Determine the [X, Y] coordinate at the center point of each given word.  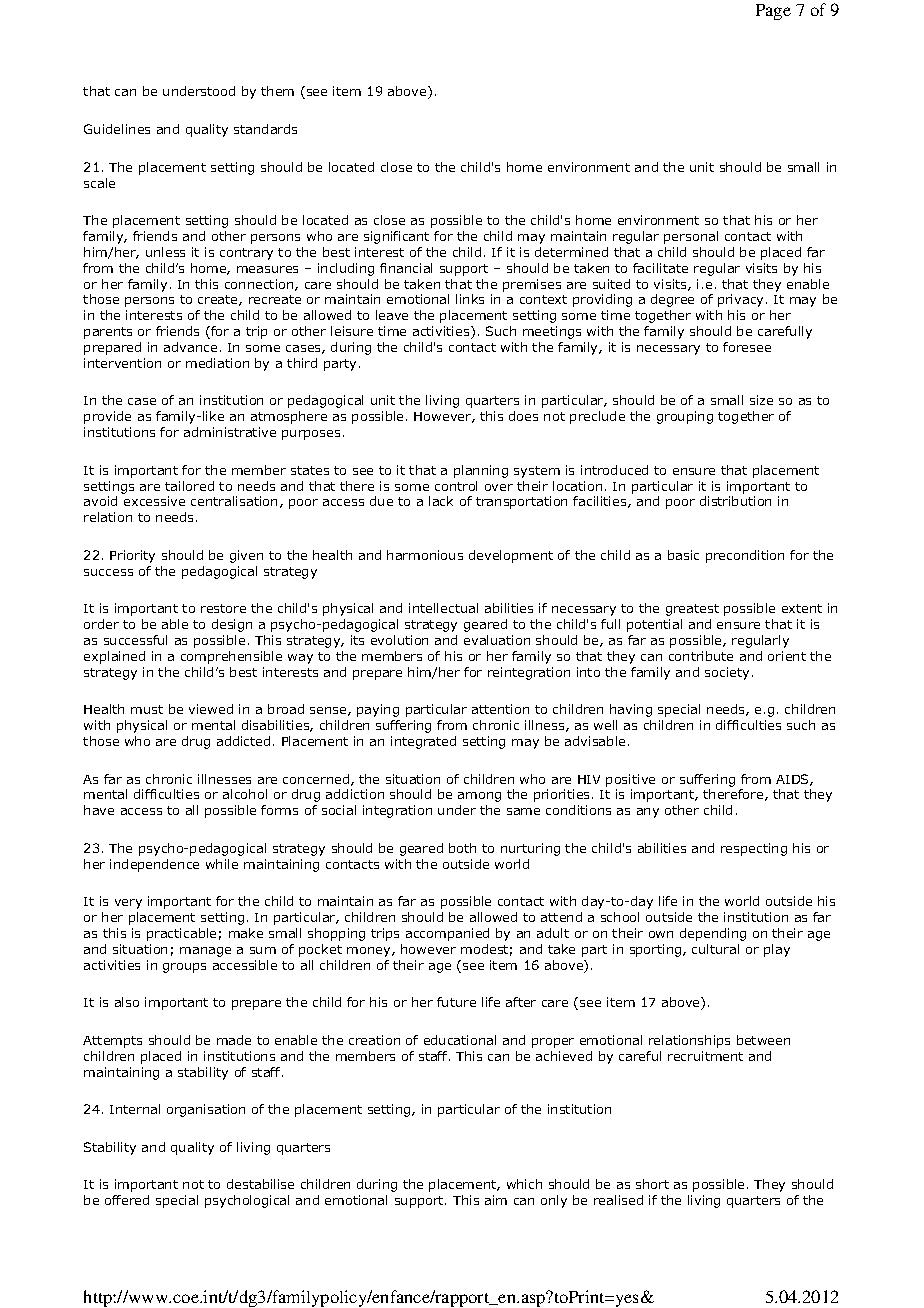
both [462, 848]
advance [190, 347]
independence [154, 865]
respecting [754, 849]
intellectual [443, 608]
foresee [747, 347]
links [470, 299]
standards [265, 129]
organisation [206, 1110]
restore [223, 608]
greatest [692, 610]
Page [773, 12]
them [277, 91]
